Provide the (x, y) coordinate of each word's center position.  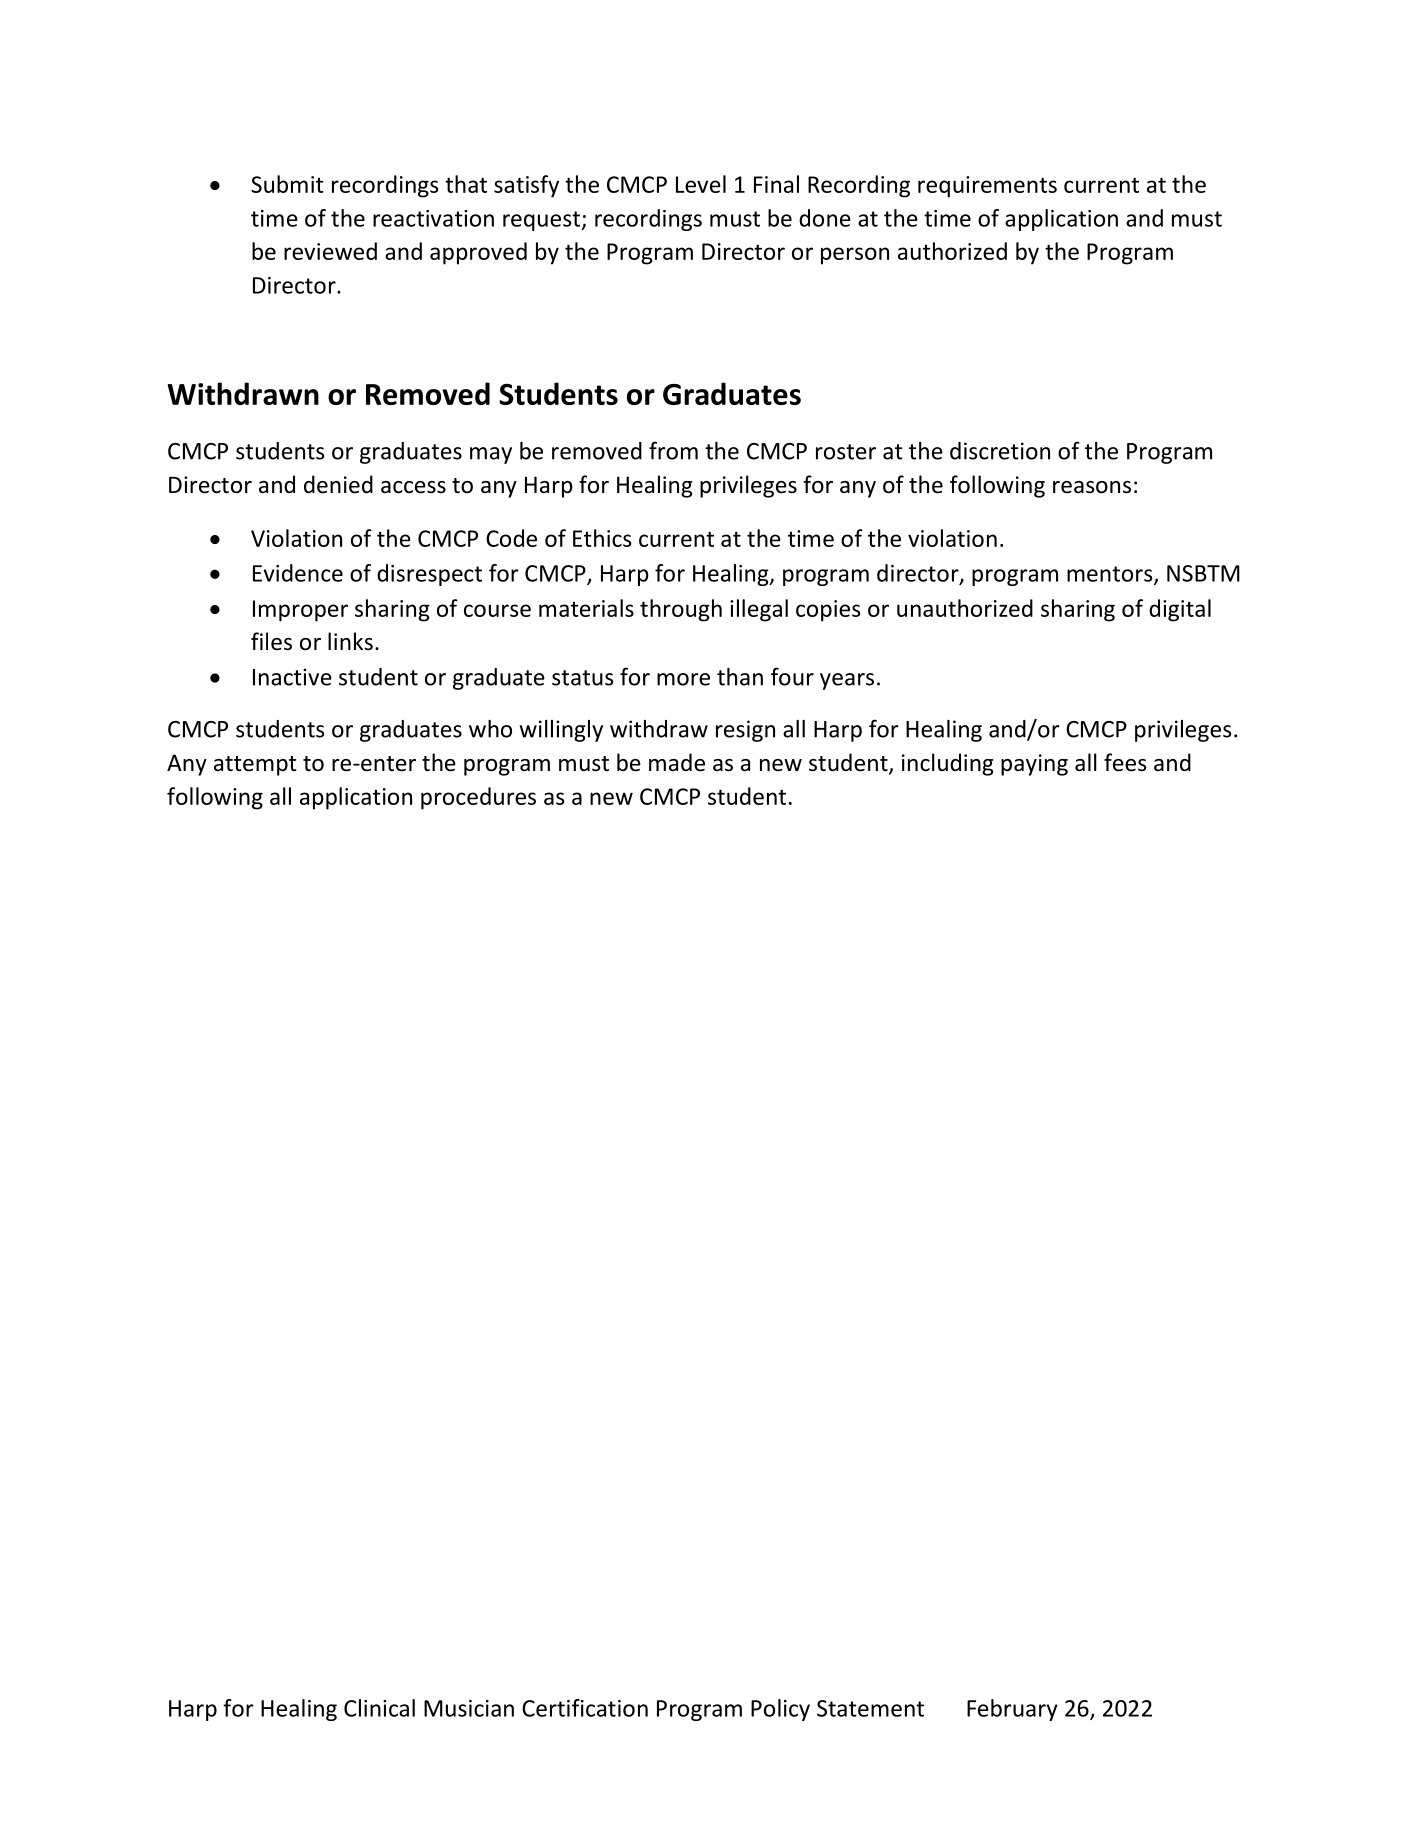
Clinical (379, 1708)
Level (701, 184)
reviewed (330, 251)
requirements (987, 187)
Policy (780, 1710)
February (1012, 1710)
